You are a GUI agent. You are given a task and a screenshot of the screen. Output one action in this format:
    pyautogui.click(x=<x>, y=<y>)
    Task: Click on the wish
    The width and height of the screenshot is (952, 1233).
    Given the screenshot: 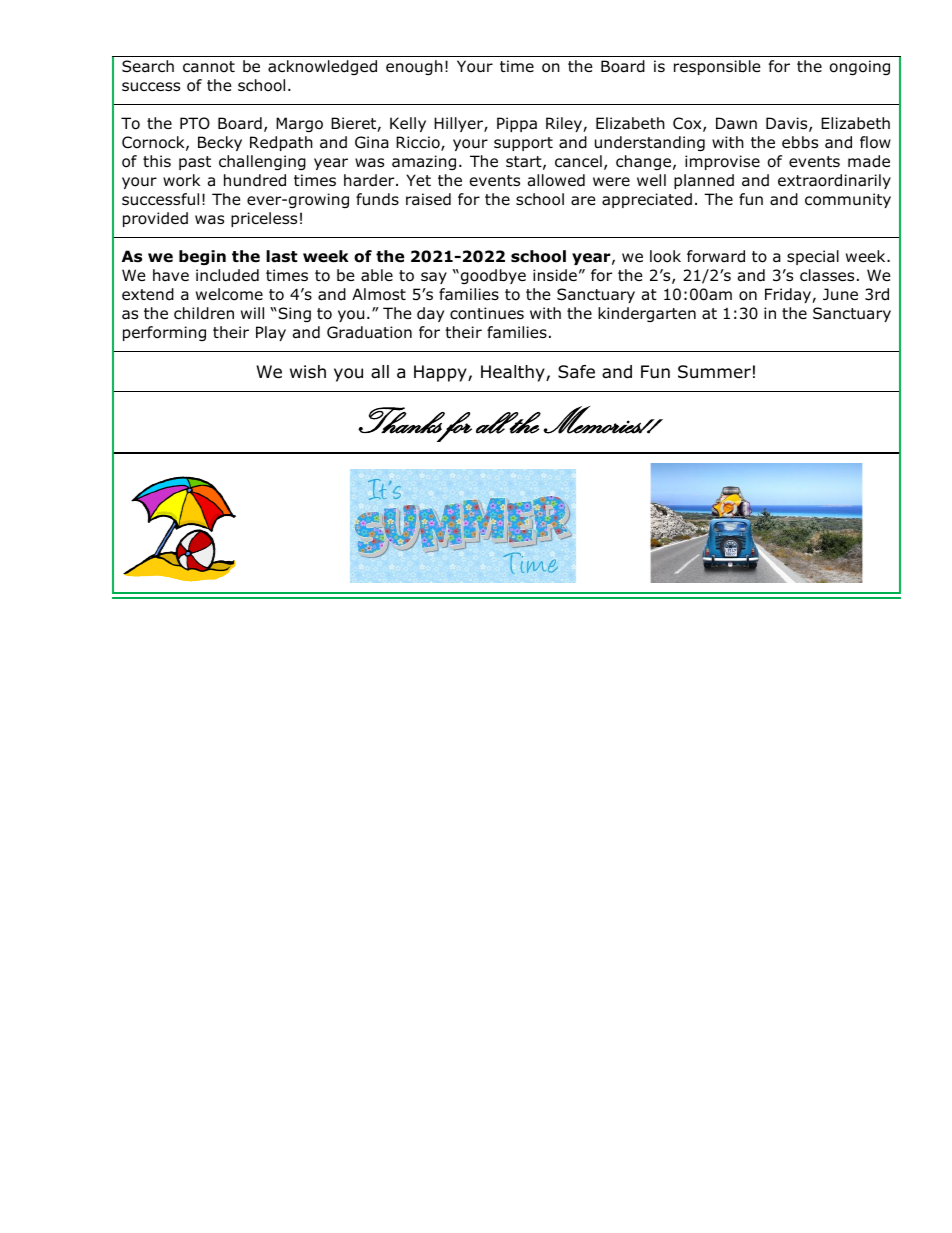 What is the action you would take?
    pyautogui.click(x=308, y=371)
